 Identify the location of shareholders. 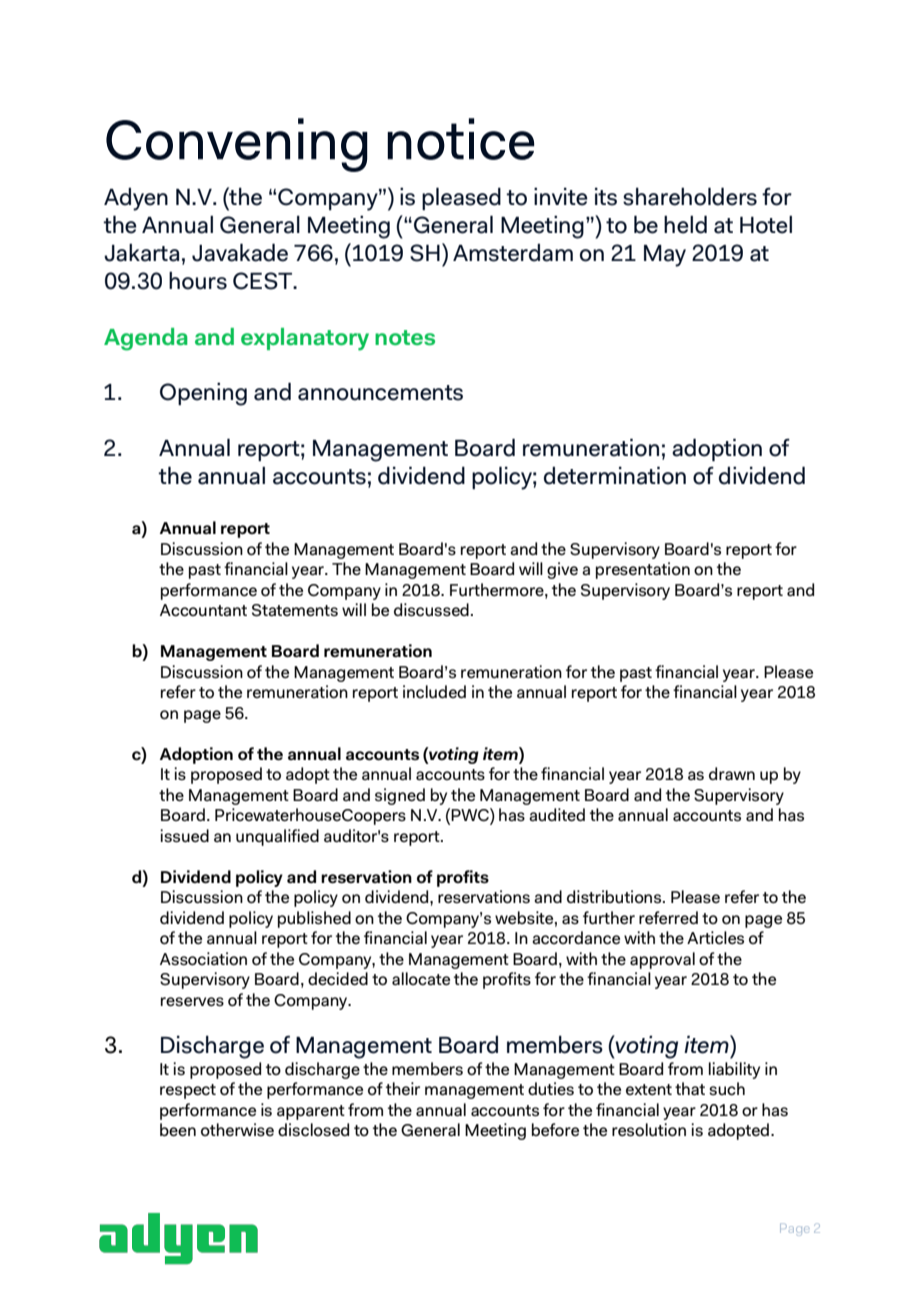
(690, 196).
